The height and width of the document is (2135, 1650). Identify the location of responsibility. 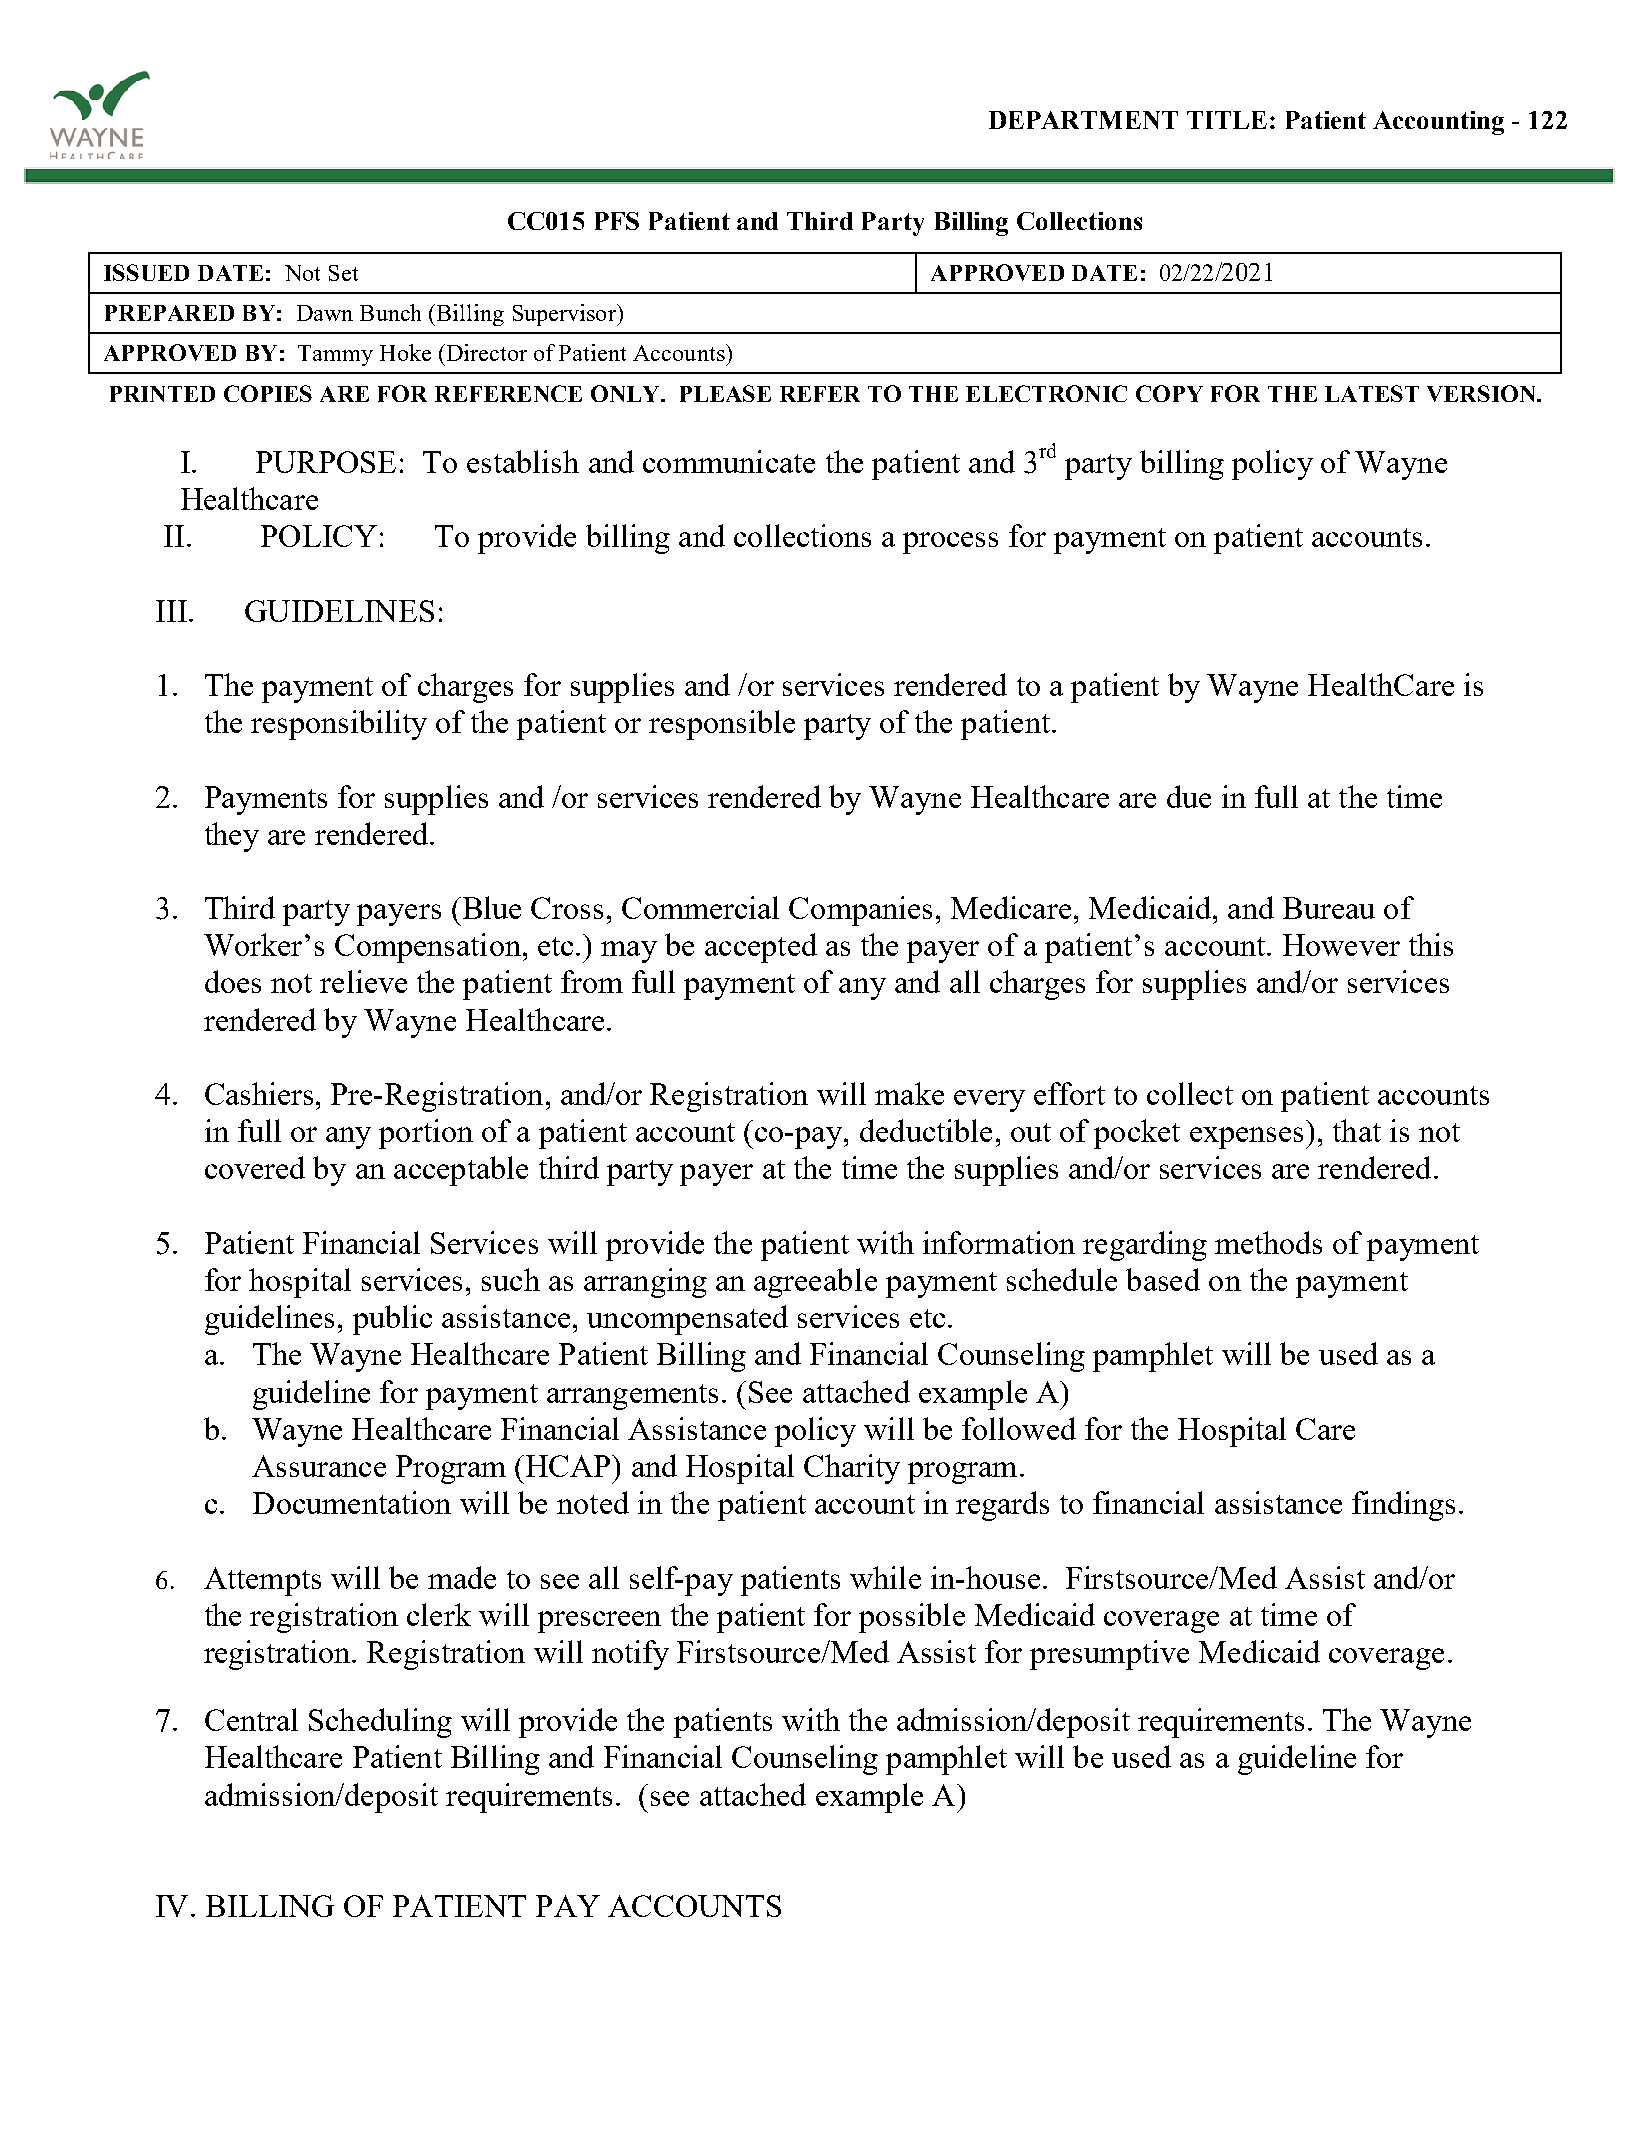
(339, 725).
